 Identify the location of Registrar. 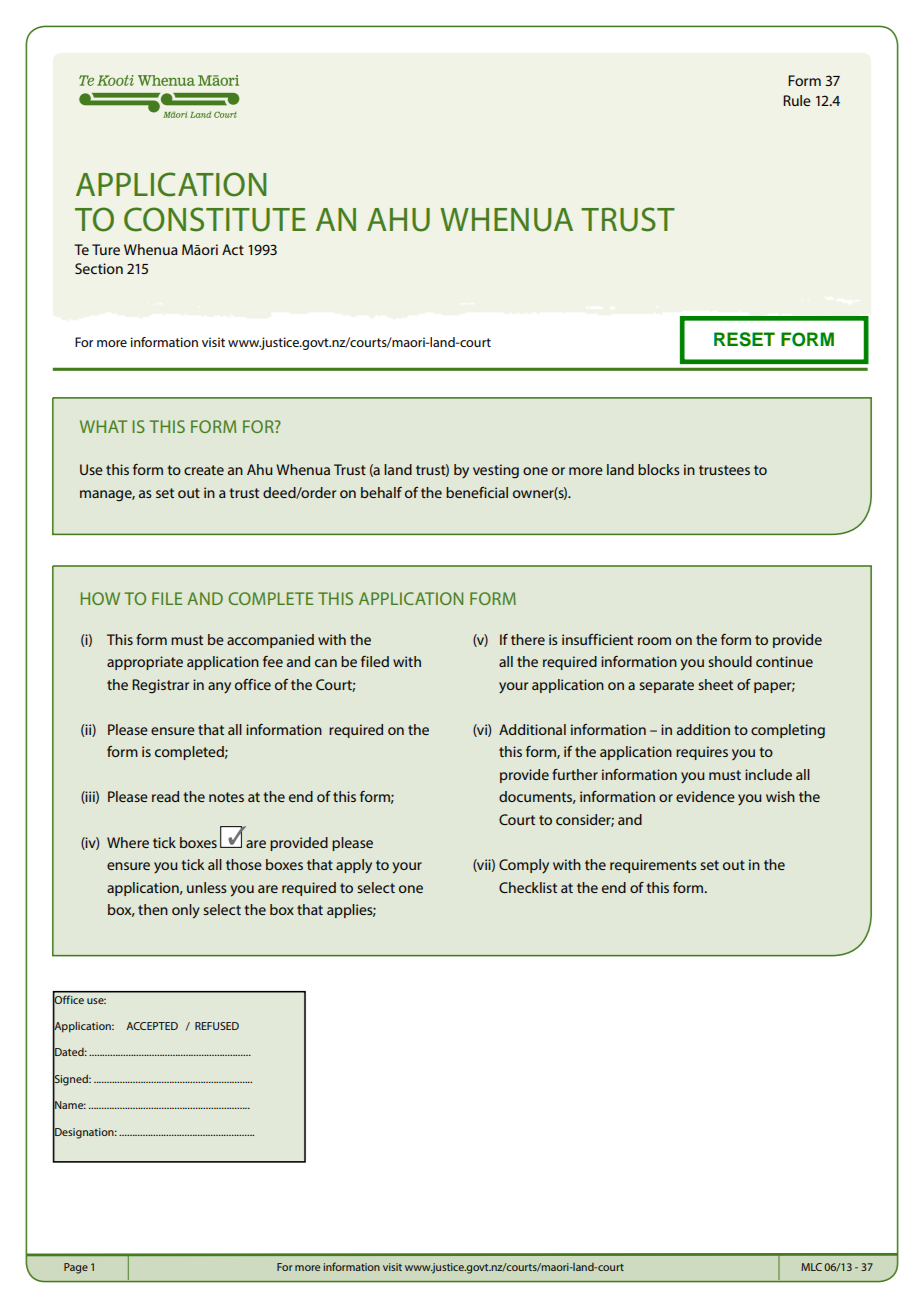
(160, 686).
